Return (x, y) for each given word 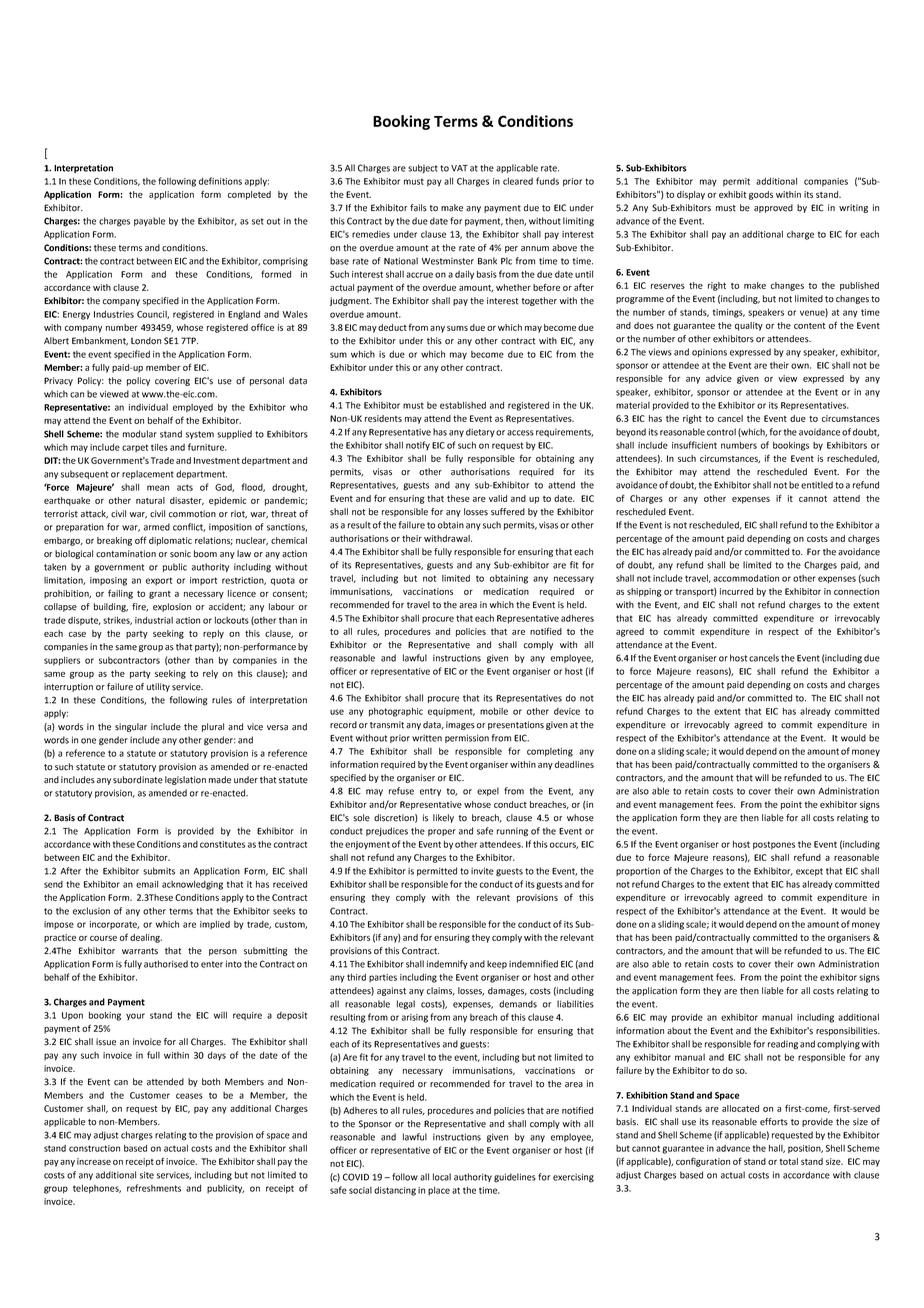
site (147, 1175)
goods (761, 195)
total (789, 1161)
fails (418, 208)
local (442, 1177)
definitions (220, 181)
